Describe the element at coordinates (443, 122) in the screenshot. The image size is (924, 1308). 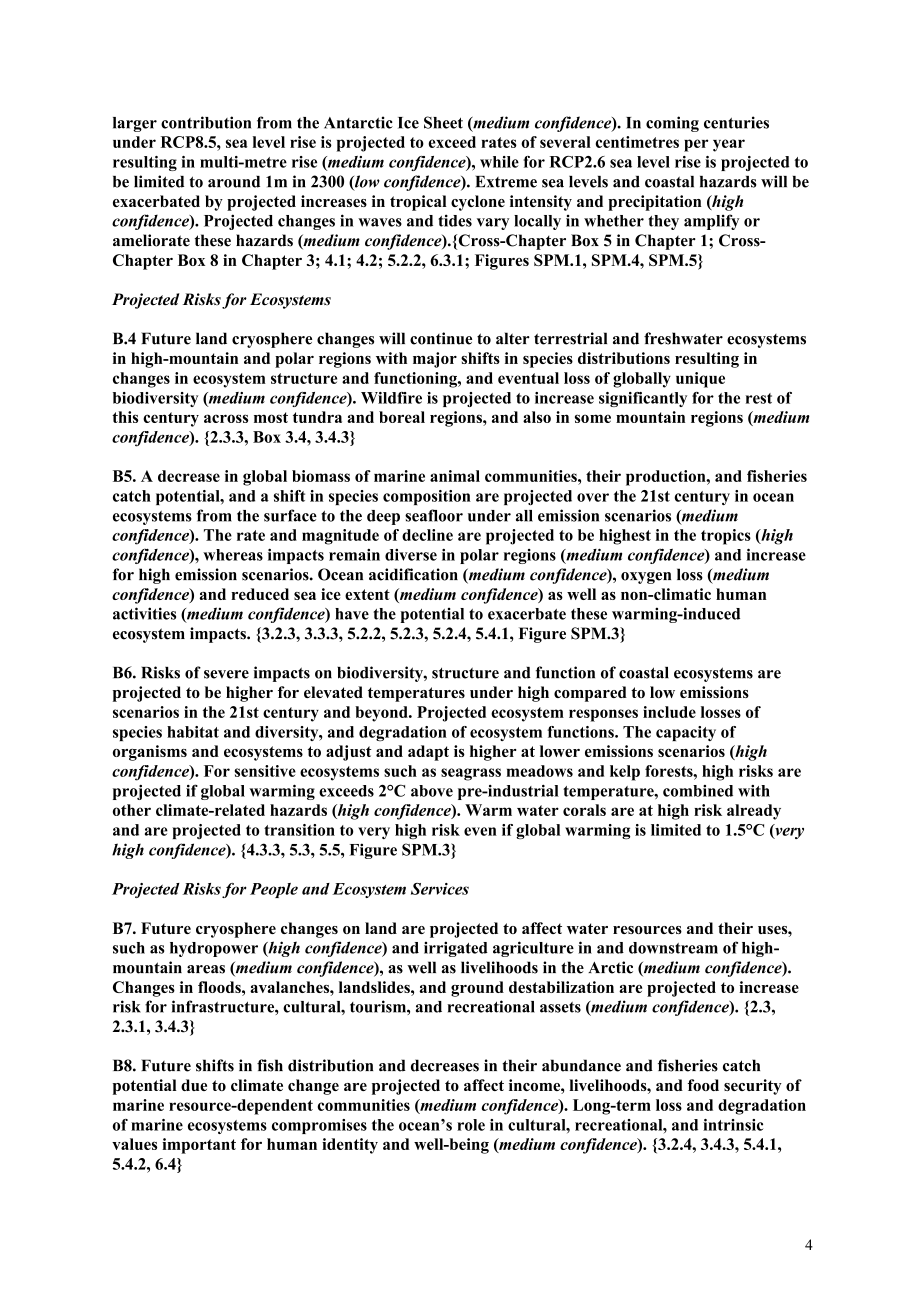
I see `Sheet` at that location.
